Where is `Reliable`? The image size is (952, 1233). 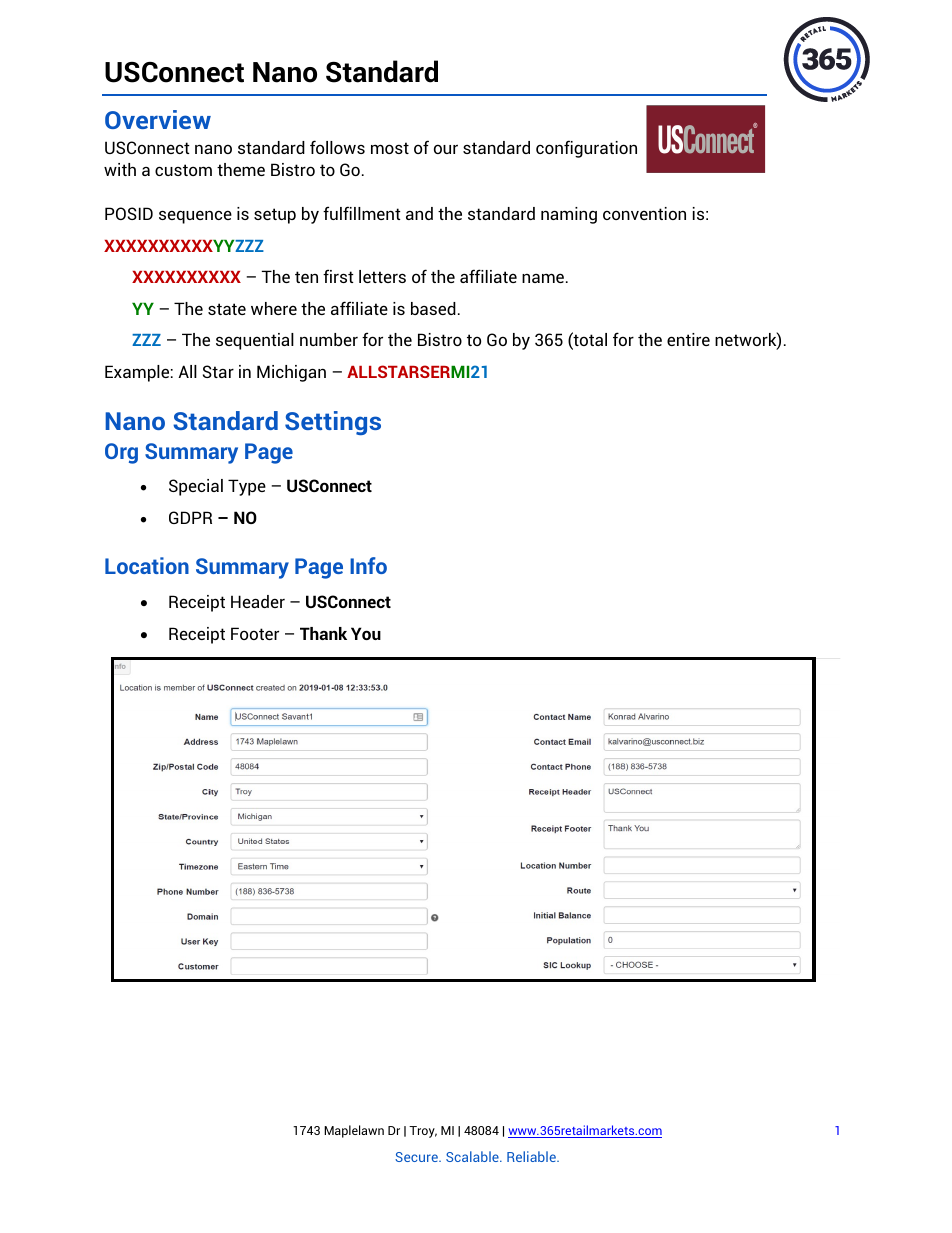 Reliable is located at coordinates (532, 1156).
